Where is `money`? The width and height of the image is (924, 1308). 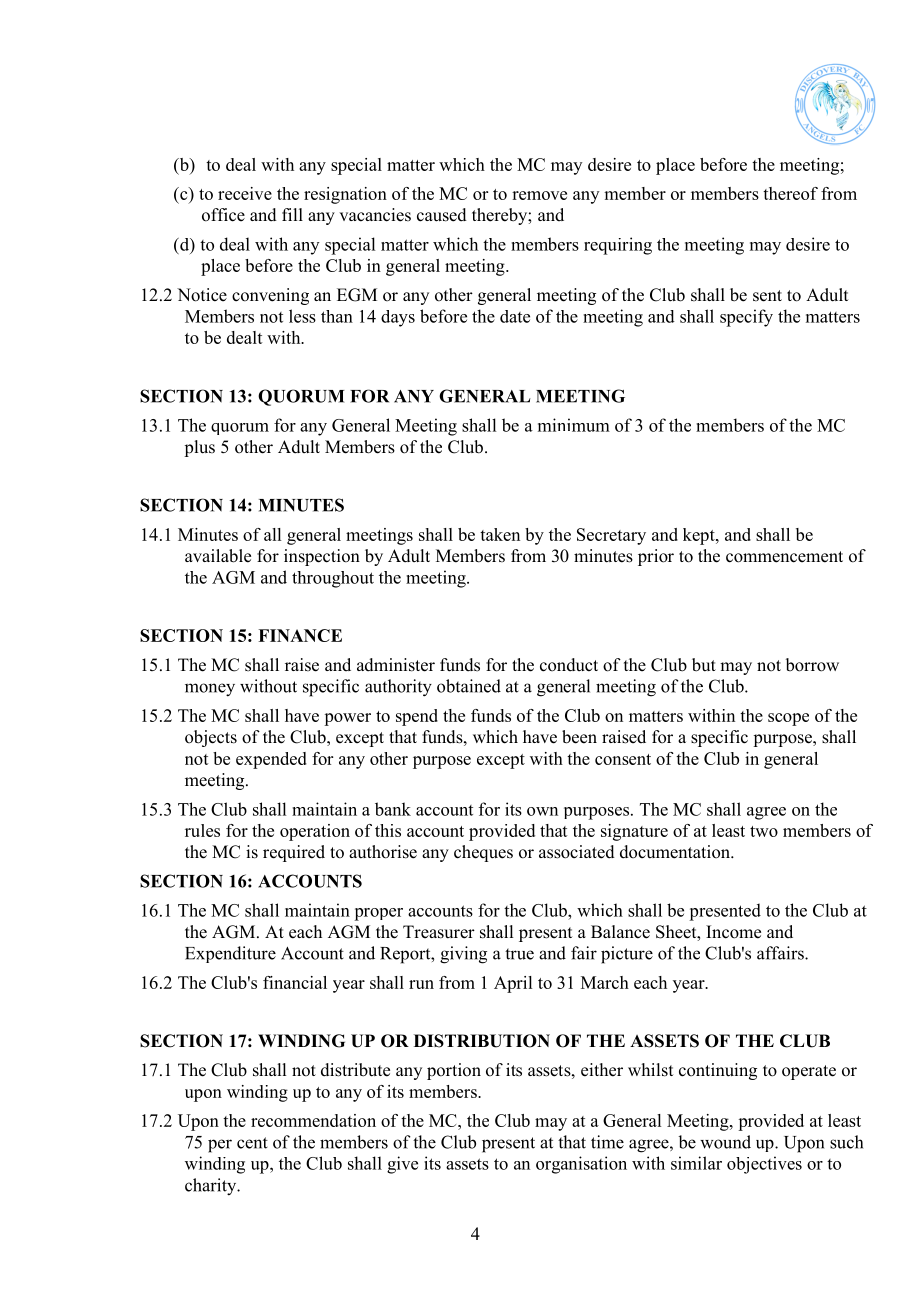
money is located at coordinates (210, 690).
